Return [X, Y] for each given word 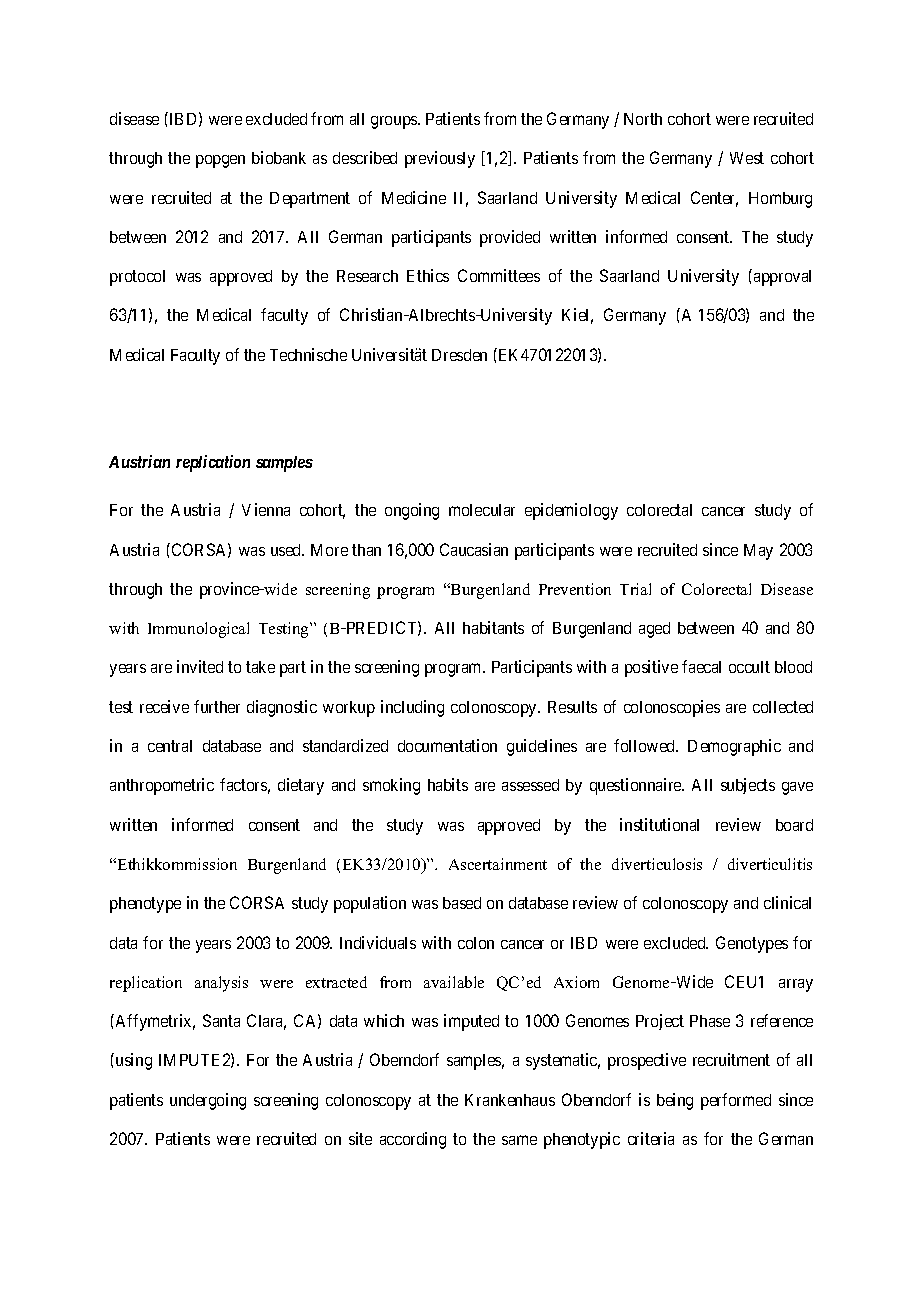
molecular [482, 510]
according [413, 1140]
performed [736, 1101]
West [747, 158]
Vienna [266, 509]
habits [448, 784]
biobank [279, 157]
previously [440, 159]
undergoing [208, 1101]
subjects [748, 786]
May [758, 552]
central [170, 746]
